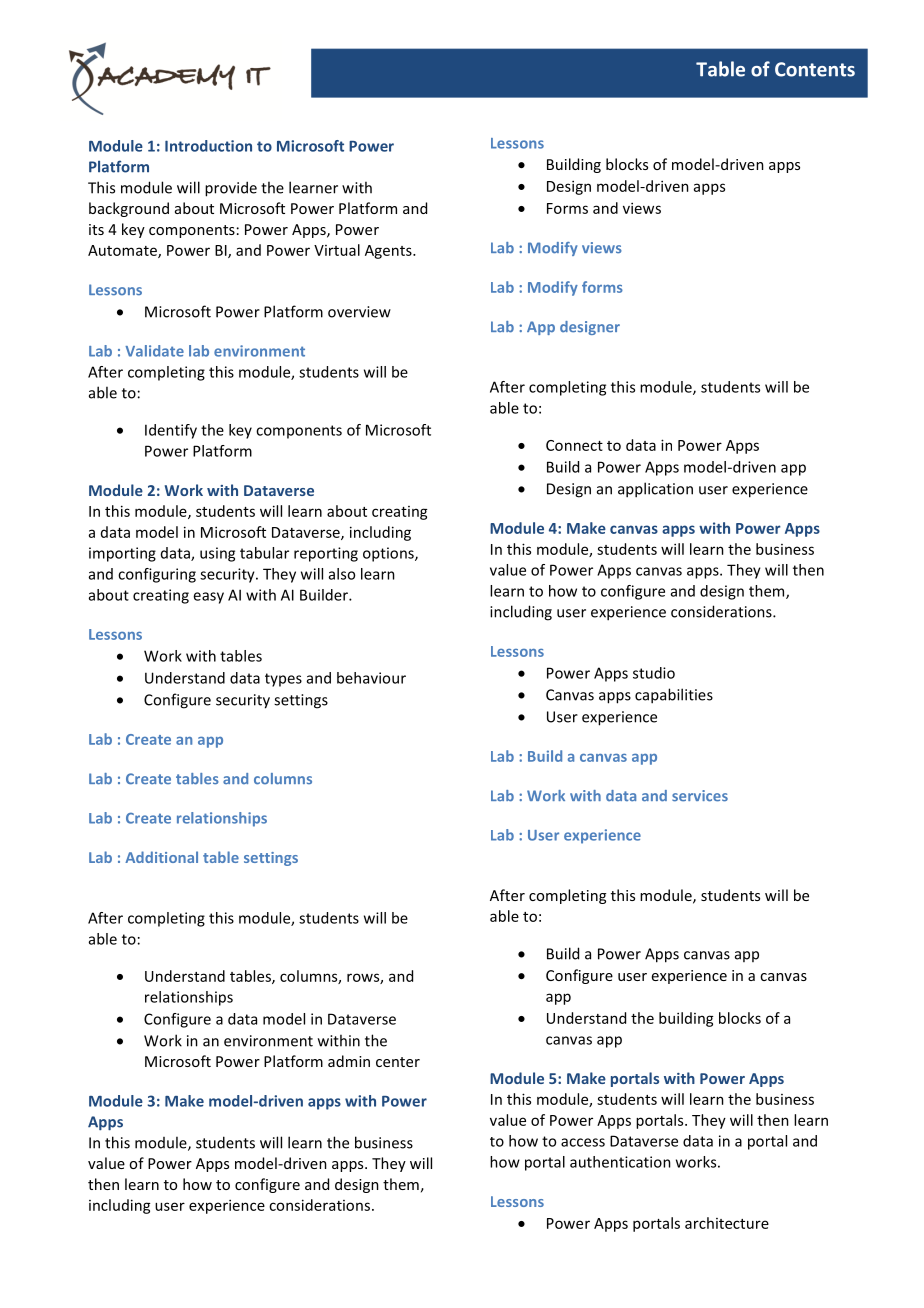 This image has height=1308, width=924. Describe the element at coordinates (371, 678) in the image. I see `behaviour` at that location.
